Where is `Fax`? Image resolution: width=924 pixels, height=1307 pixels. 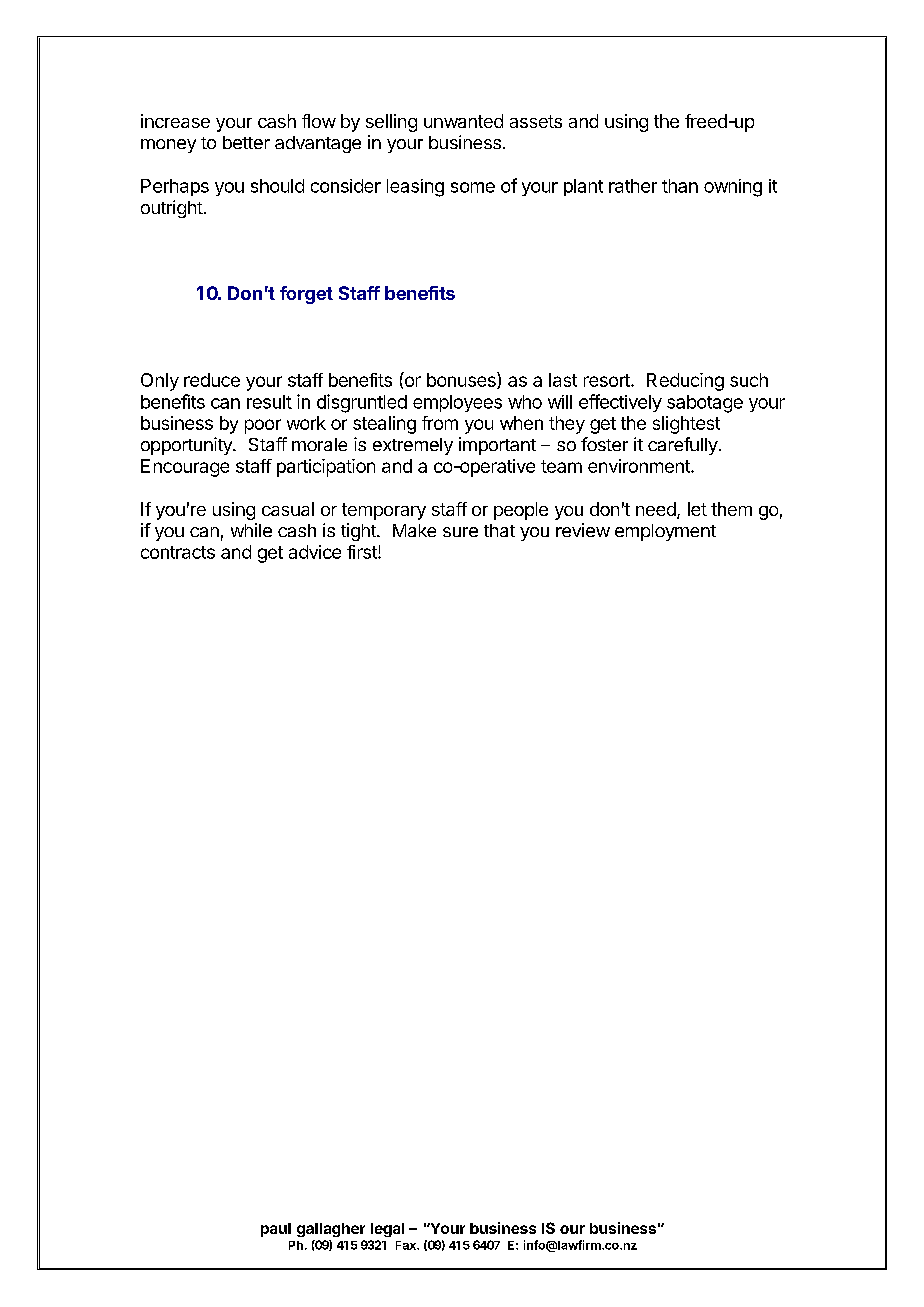 Fax is located at coordinates (407, 1245).
